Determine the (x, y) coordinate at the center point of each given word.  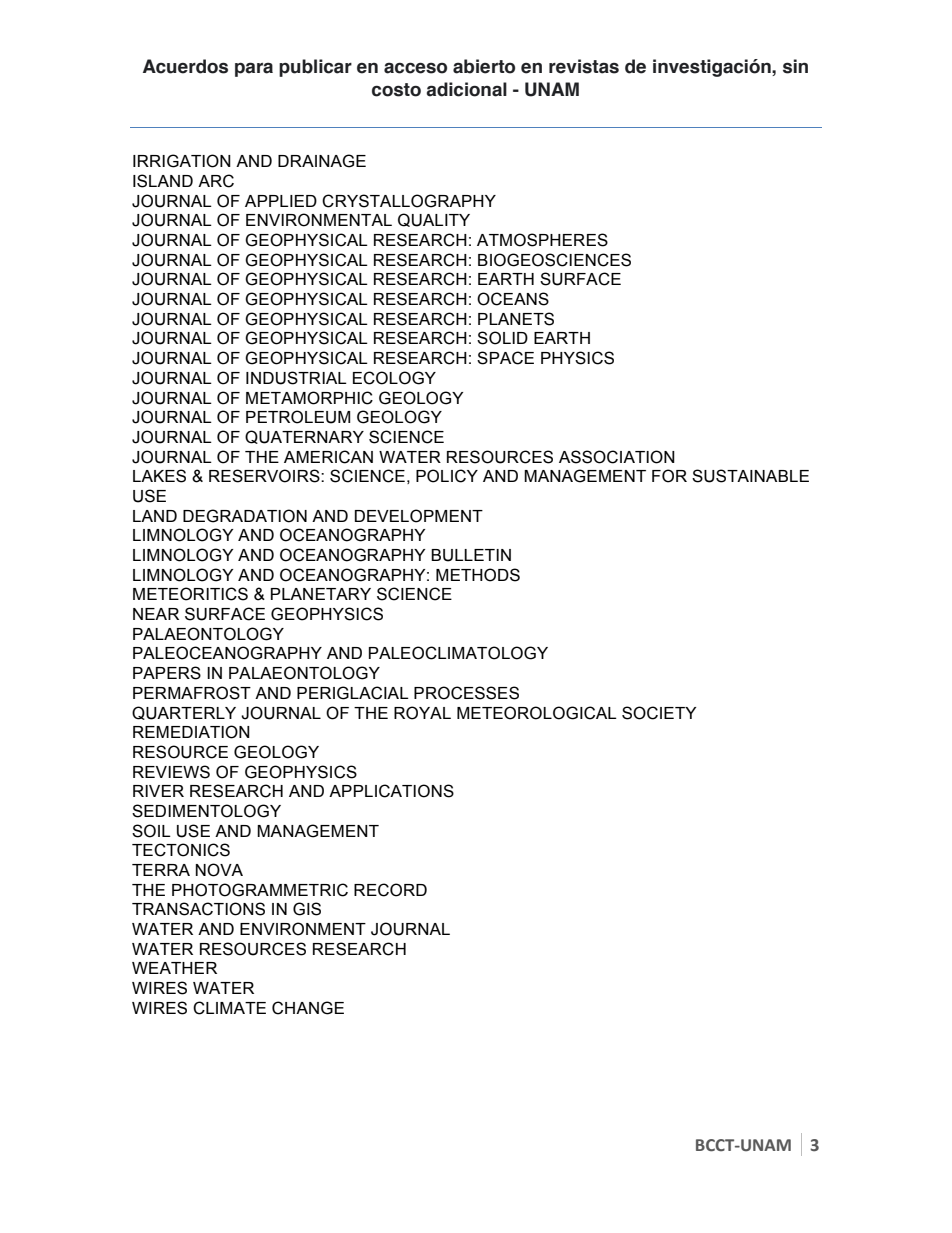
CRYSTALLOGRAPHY (409, 201)
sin (795, 66)
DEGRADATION (245, 516)
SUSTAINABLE (750, 476)
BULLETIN (471, 555)
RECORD (390, 890)
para (254, 69)
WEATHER (174, 968)
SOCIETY (659, 713)
